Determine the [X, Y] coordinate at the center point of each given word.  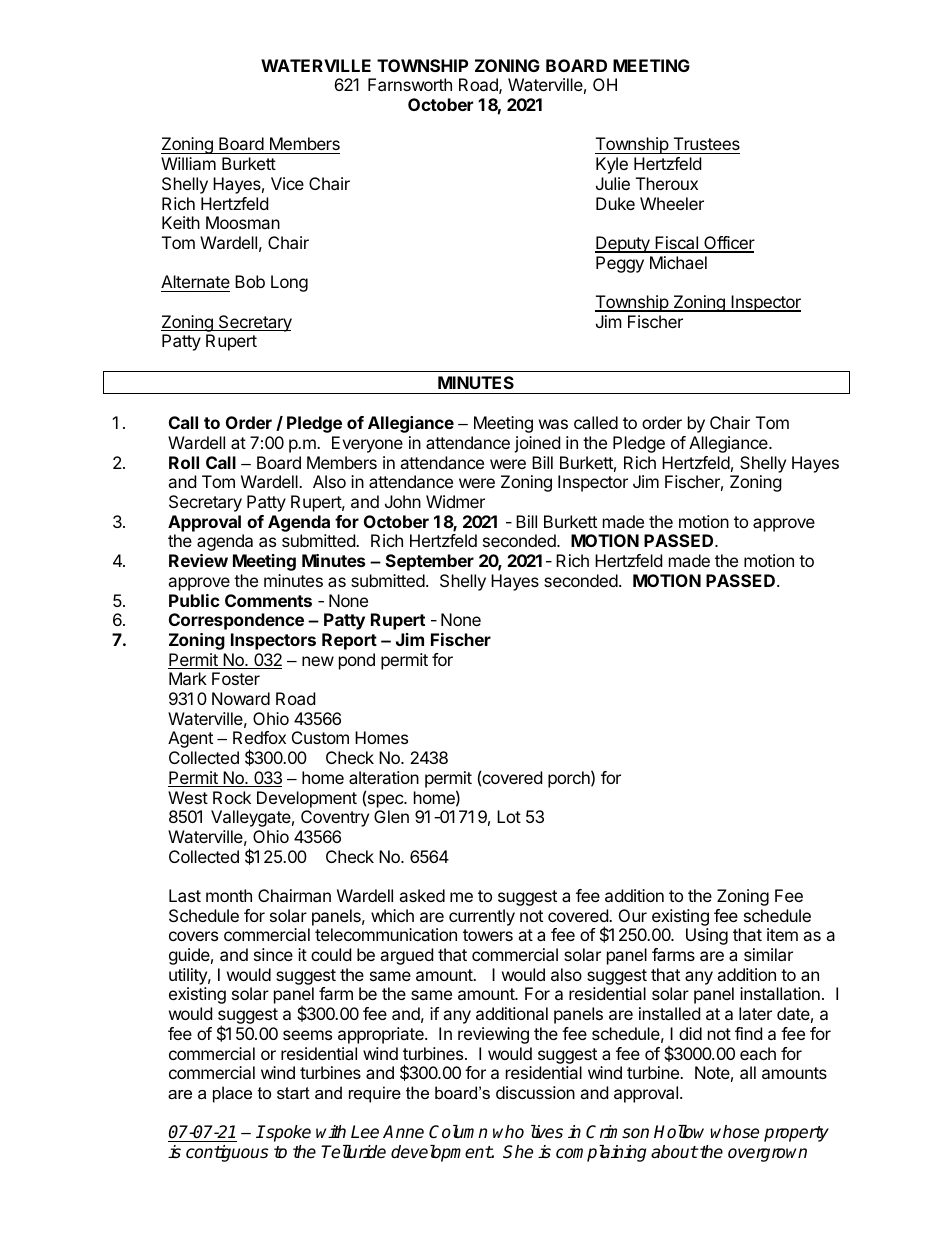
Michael [678, 262]
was [553, 424]
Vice [287, 183]
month [229, 895]
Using [707, 936]
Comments [268, 600]
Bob [250, 281]
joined [537, 444]
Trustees [705, 145]
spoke [287, 1133]
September [430, 562]
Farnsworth [410, 84]
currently [482, 917]
